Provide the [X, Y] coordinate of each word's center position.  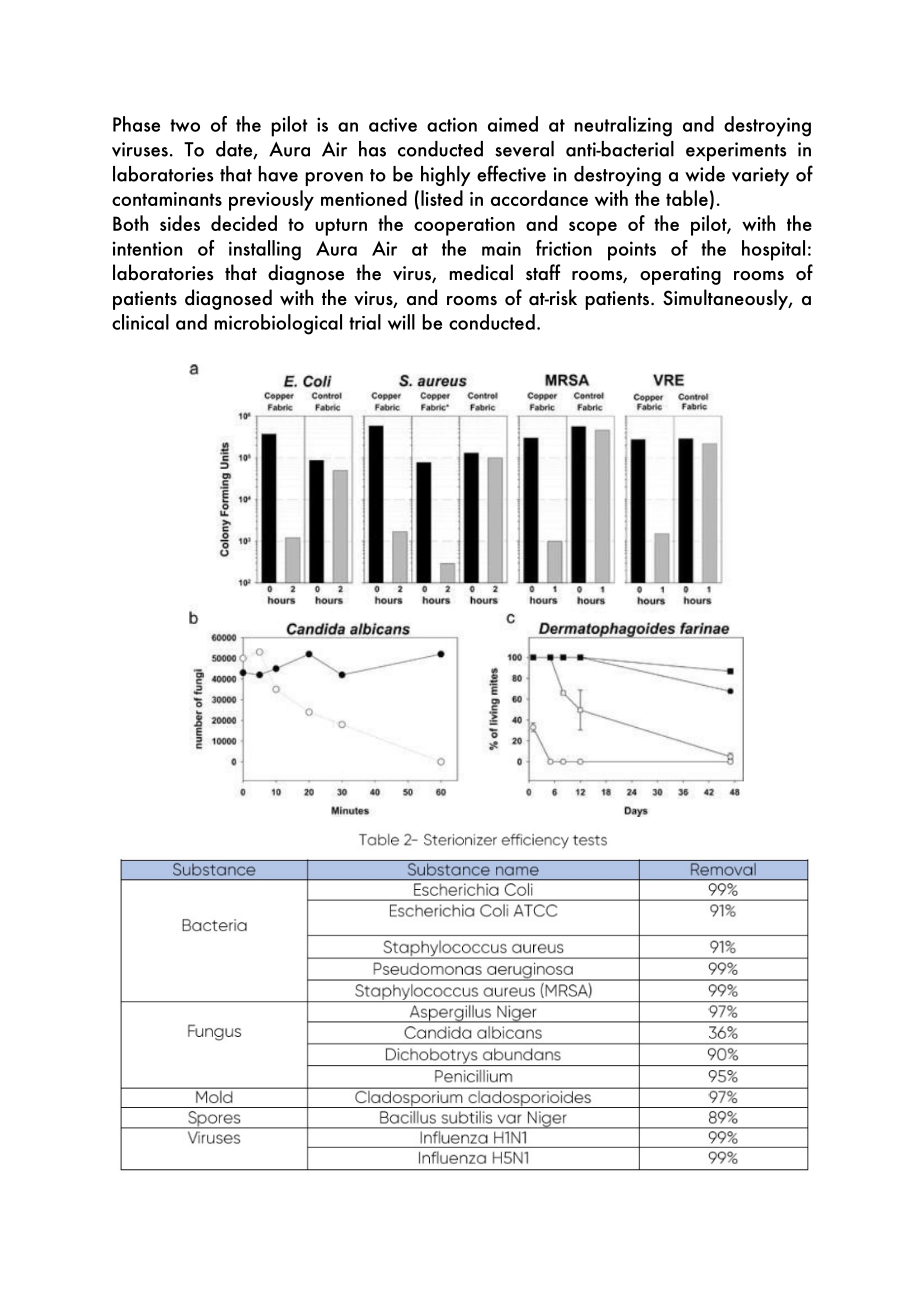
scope [593, 228]
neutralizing [623, 126]
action [452, 124]
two [185, 125]
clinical [140, 322]
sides [180, 223]
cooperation [464, 226]
